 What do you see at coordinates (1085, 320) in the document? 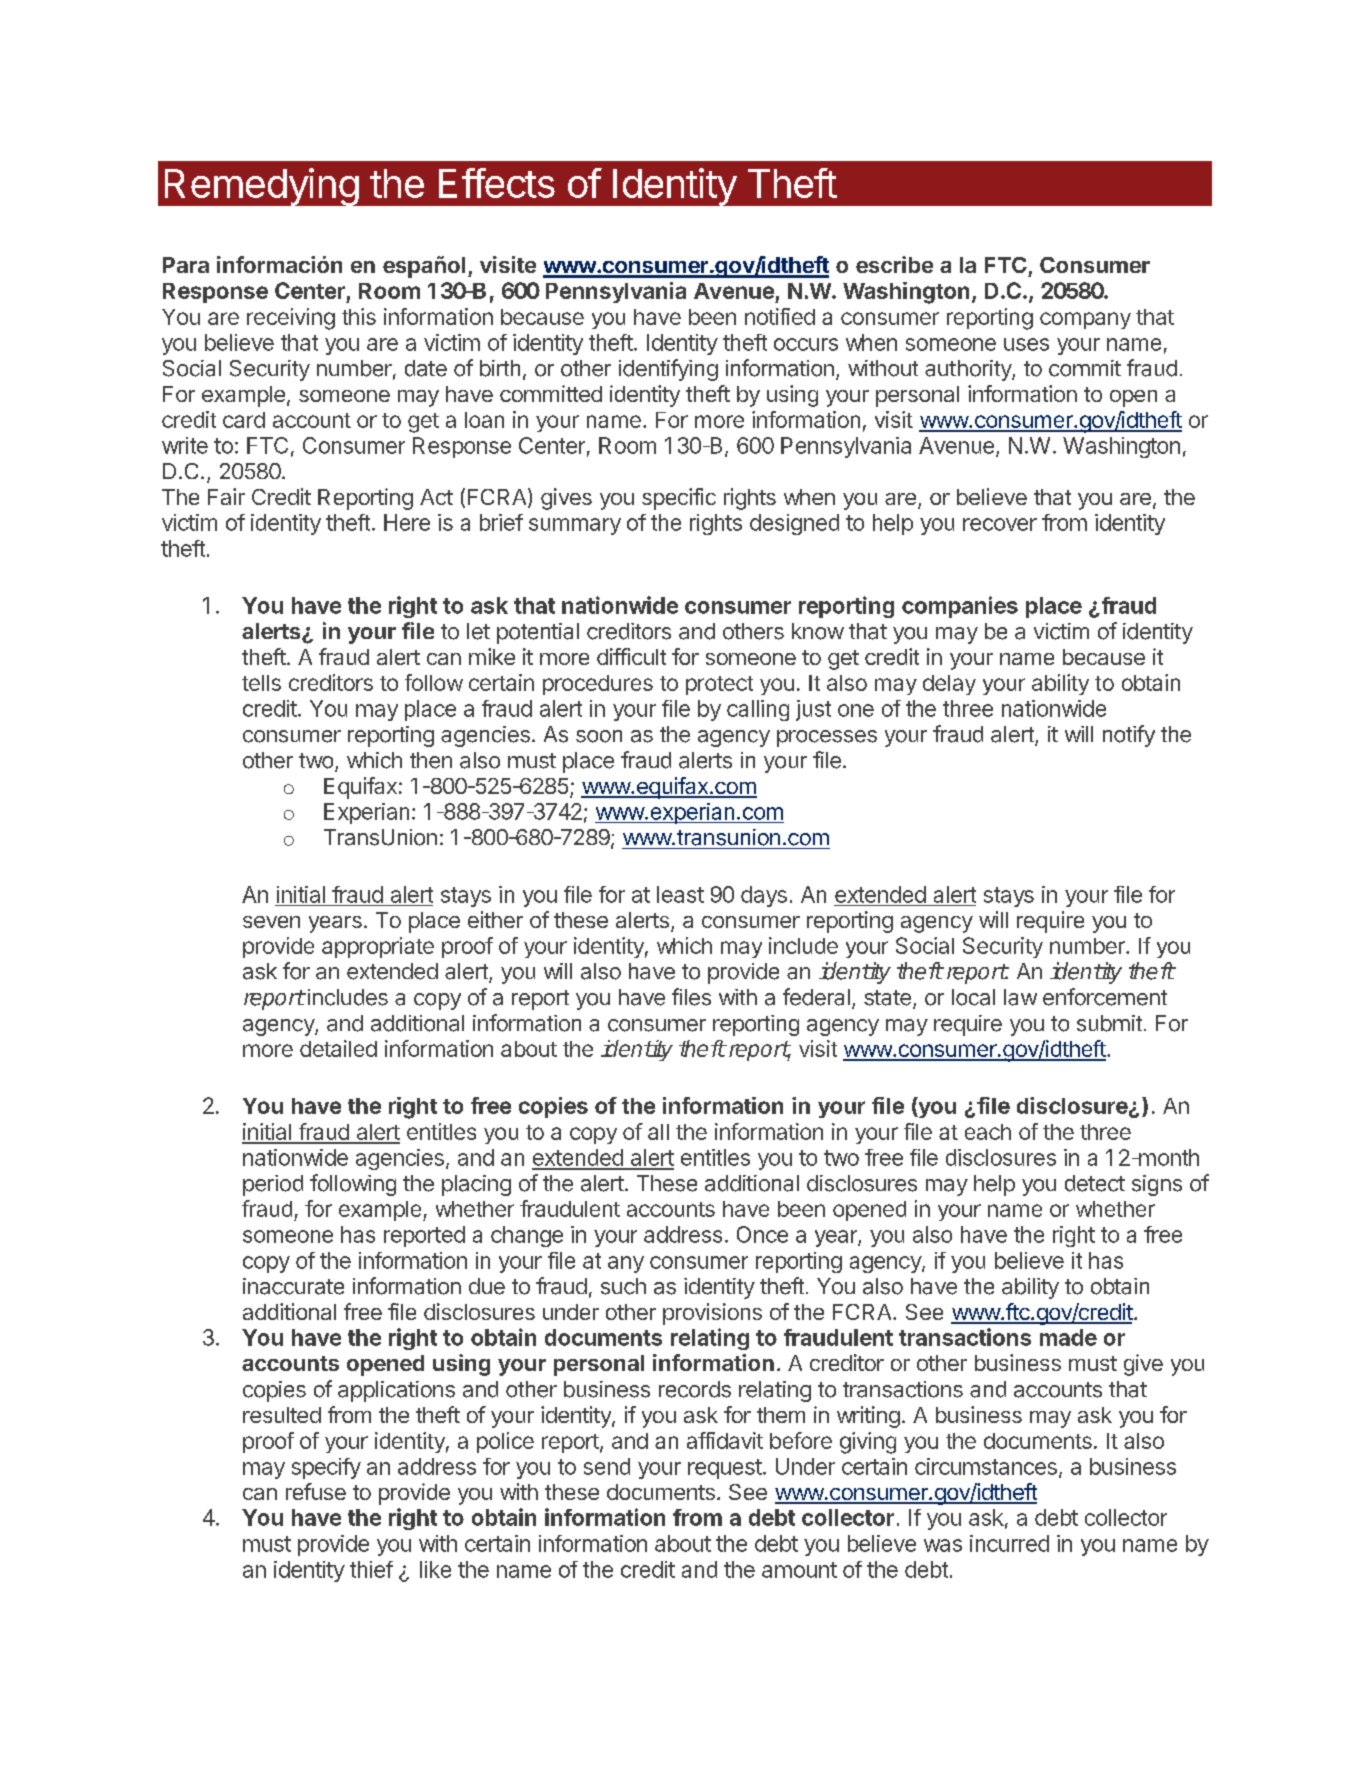
I see `company` at bounding box center [1085, 320].
